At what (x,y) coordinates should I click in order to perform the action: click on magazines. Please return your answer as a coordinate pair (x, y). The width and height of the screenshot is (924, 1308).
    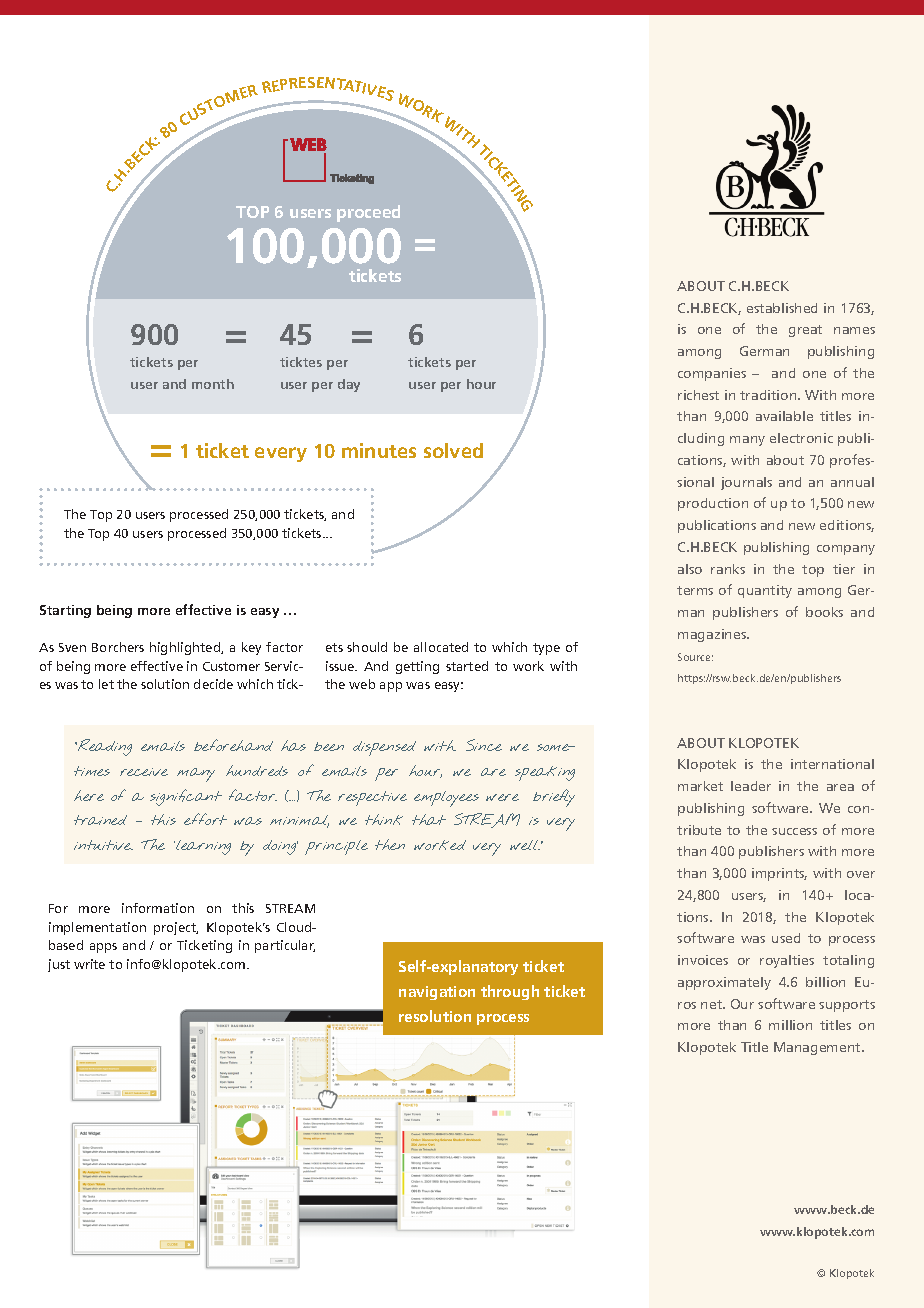
    Looking at the image, I should click on (713, 635).
